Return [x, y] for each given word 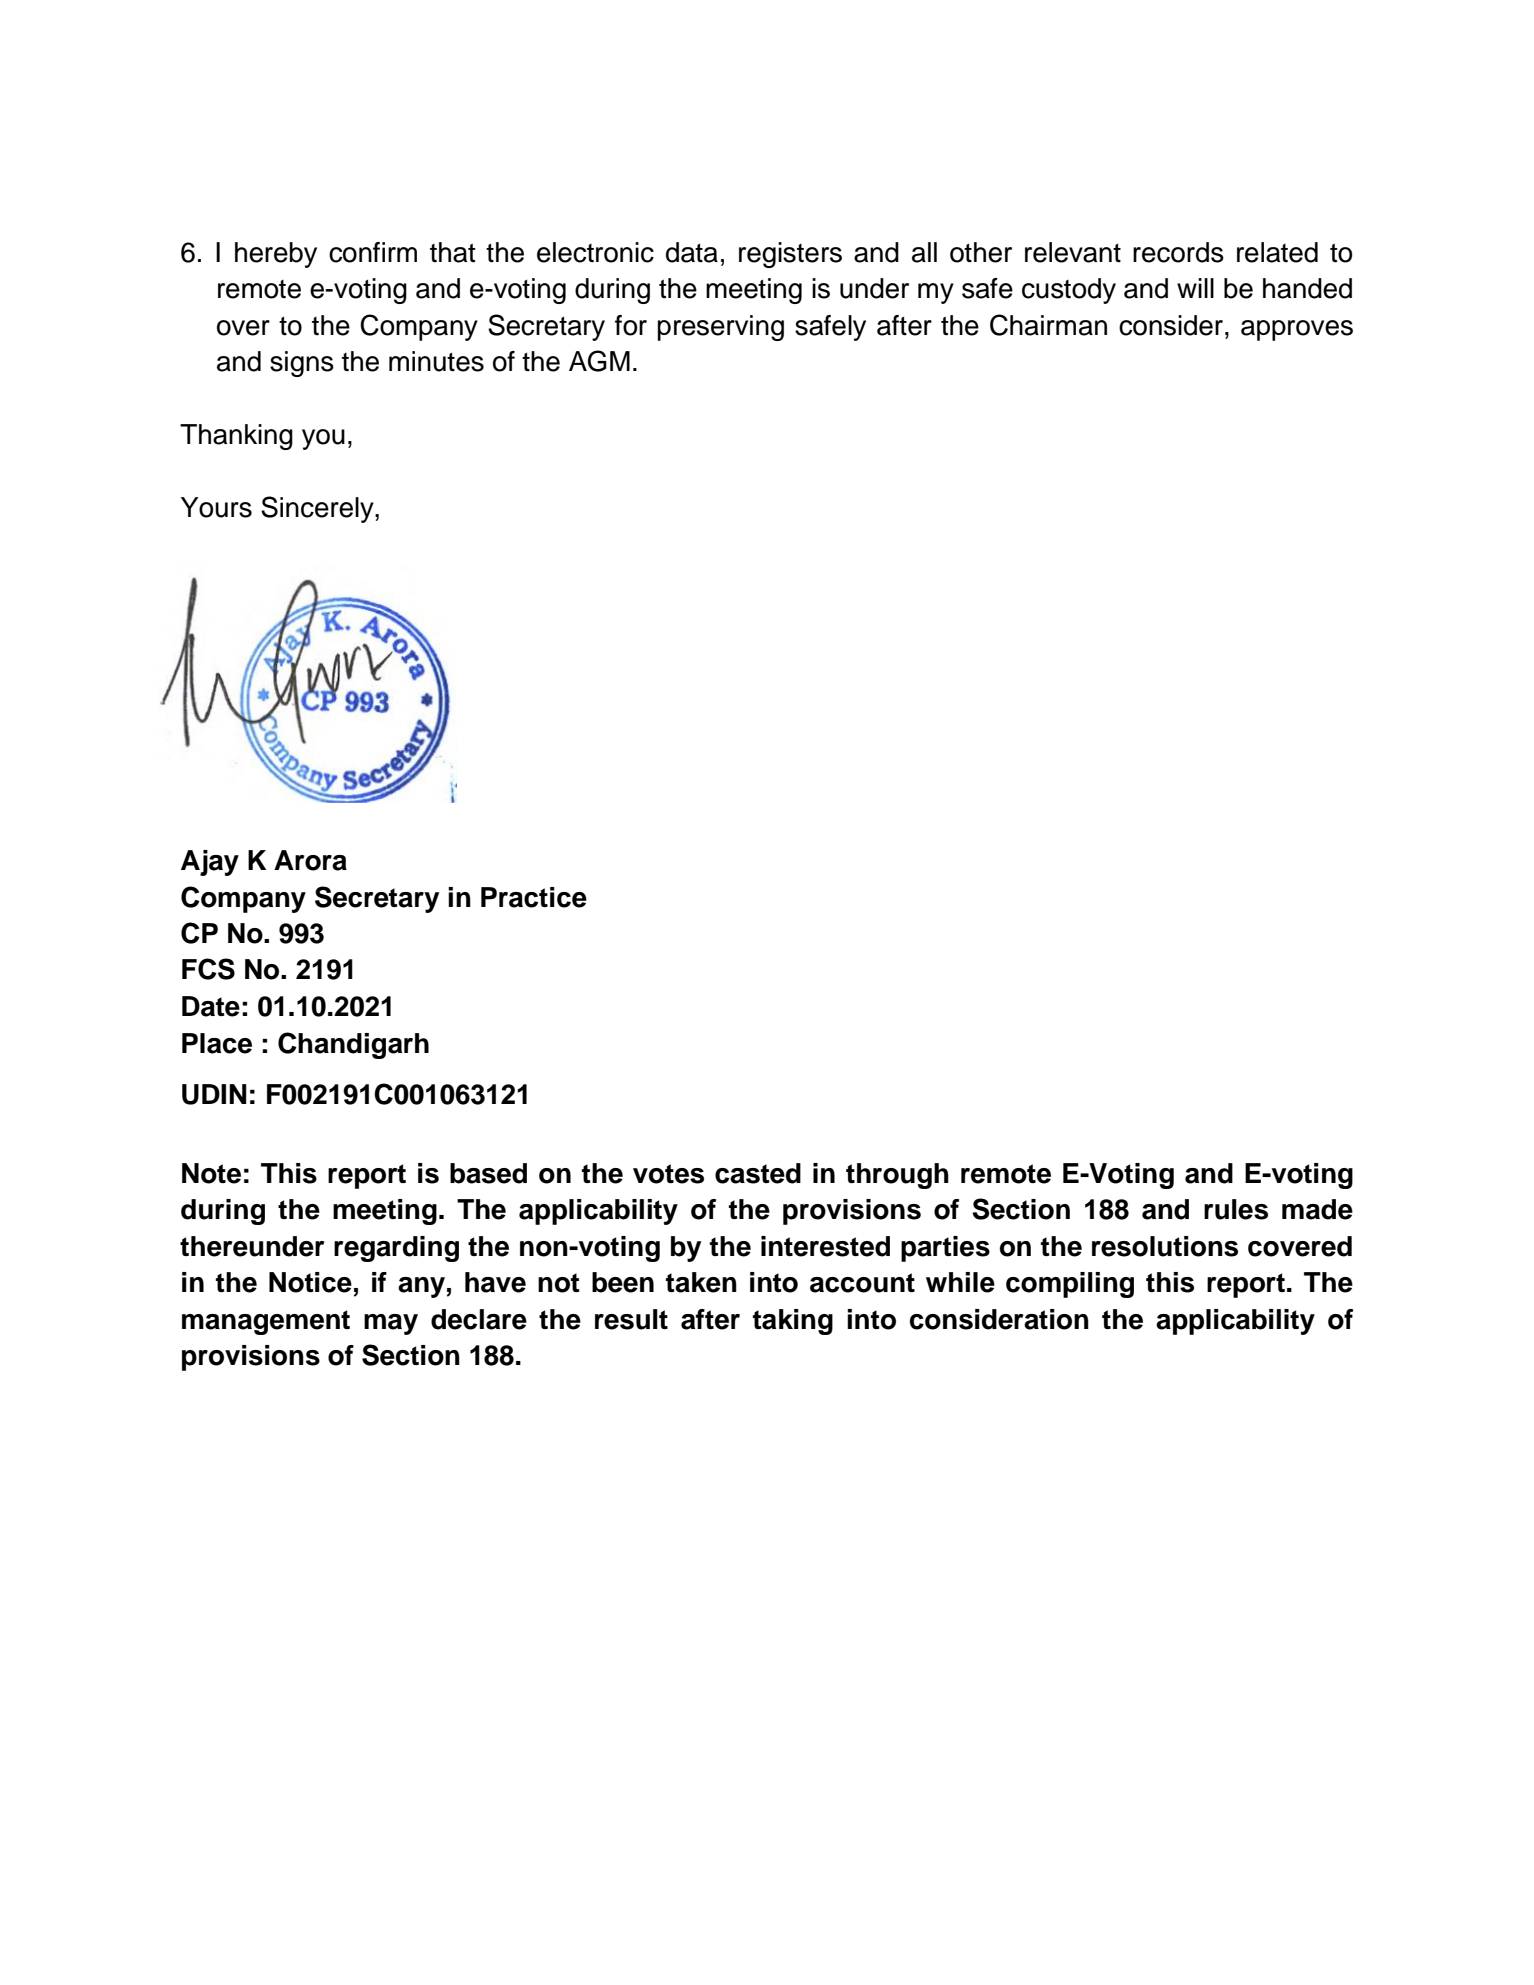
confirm [373, 252]
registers [790, 255]
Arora [310, 860]
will [1195, 288]
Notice [310, 1282]
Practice [534, 897]
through [897, 1176]
